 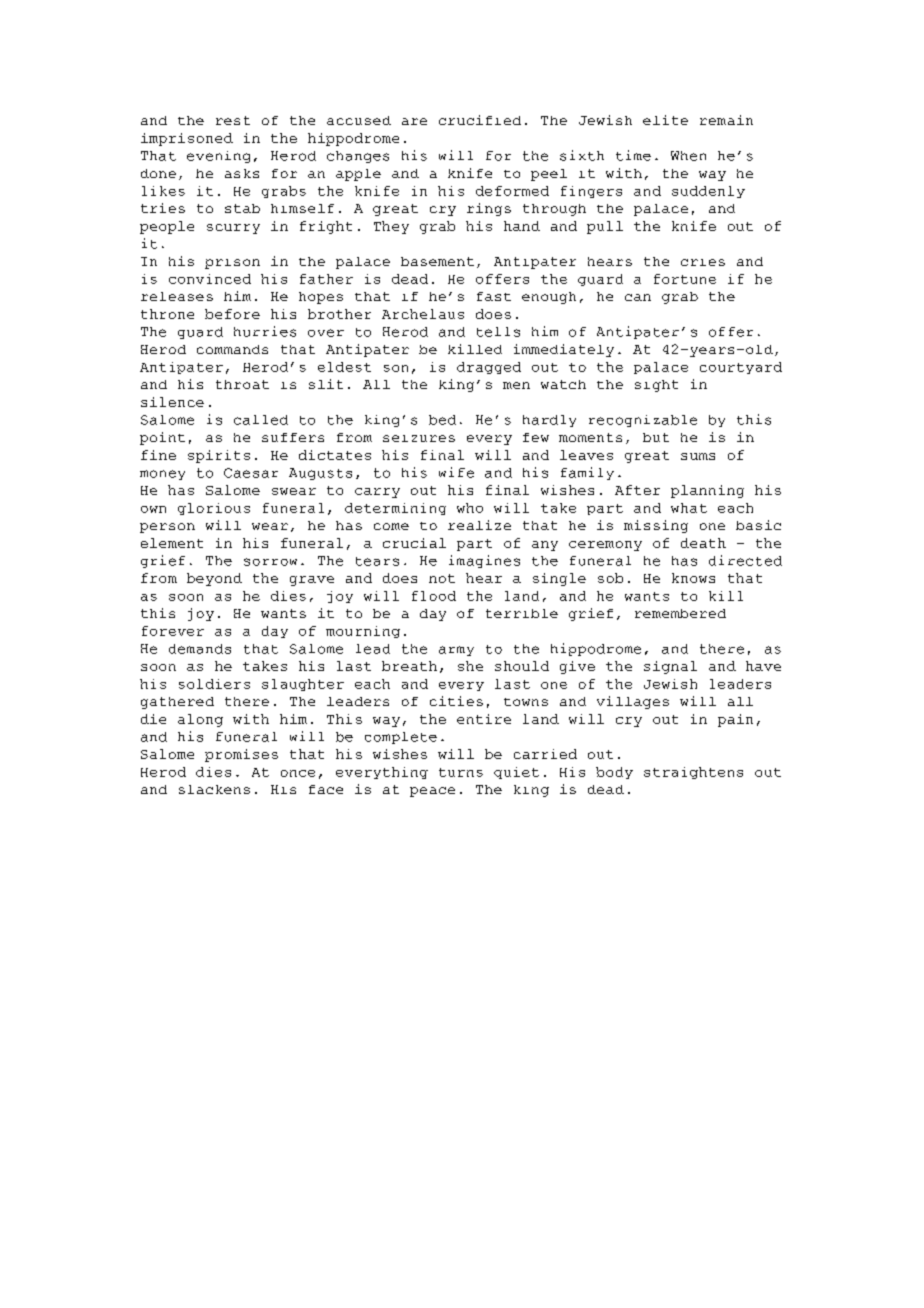 I want to click on commands, so click(x=232, y=349).
